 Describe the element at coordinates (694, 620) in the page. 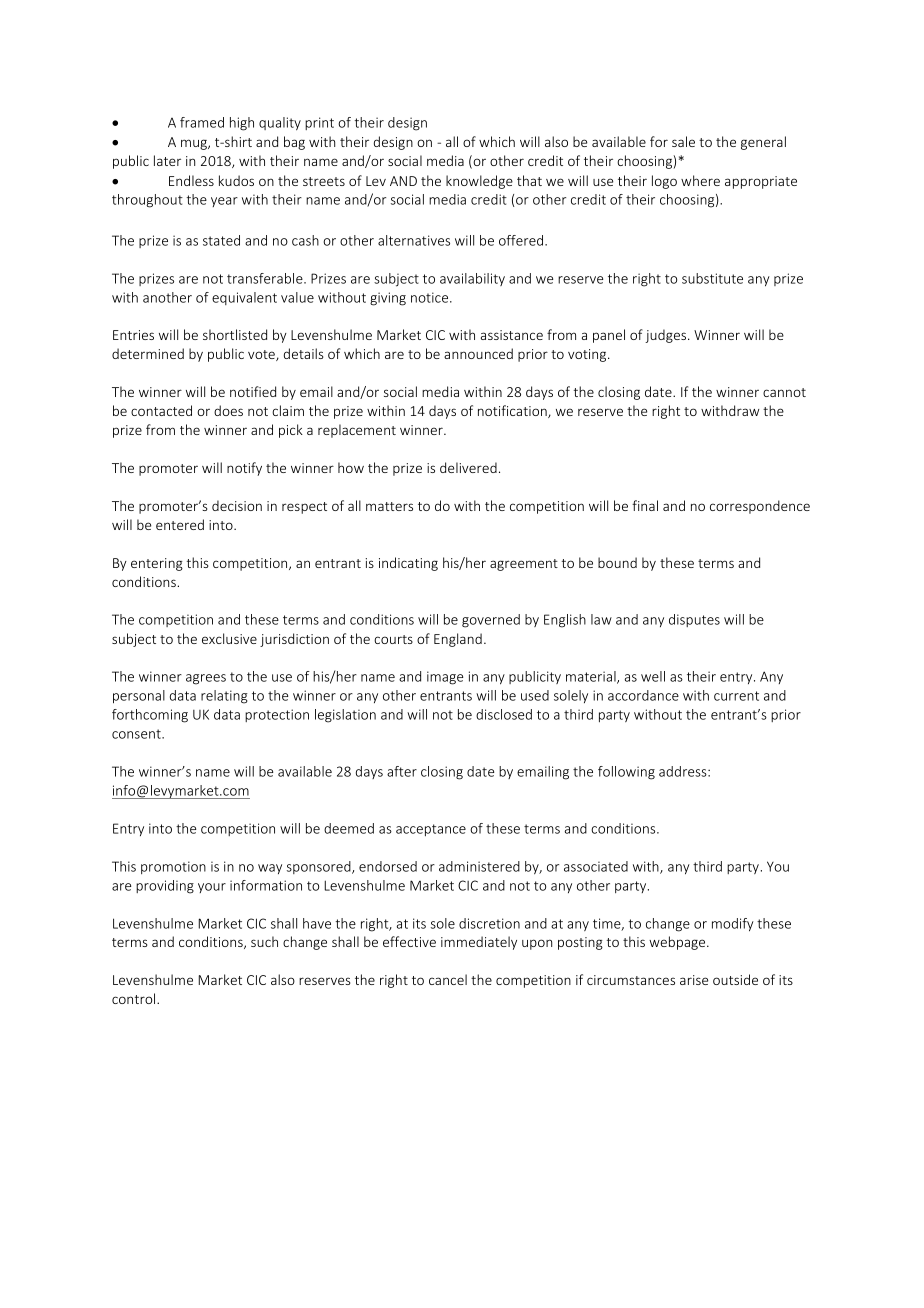

I see `disputes` at that location.
